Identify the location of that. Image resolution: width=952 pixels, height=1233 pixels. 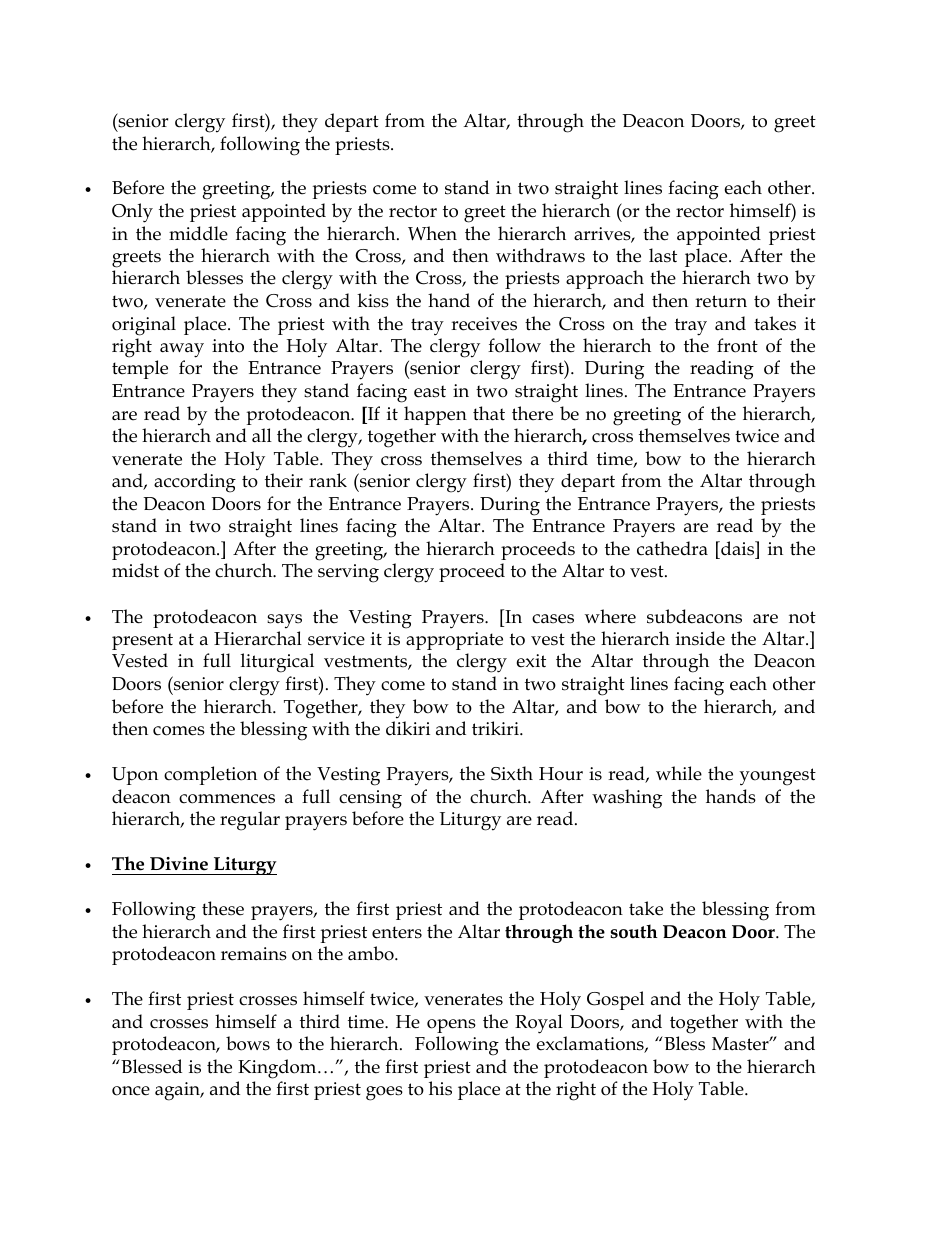
(489, 413).
